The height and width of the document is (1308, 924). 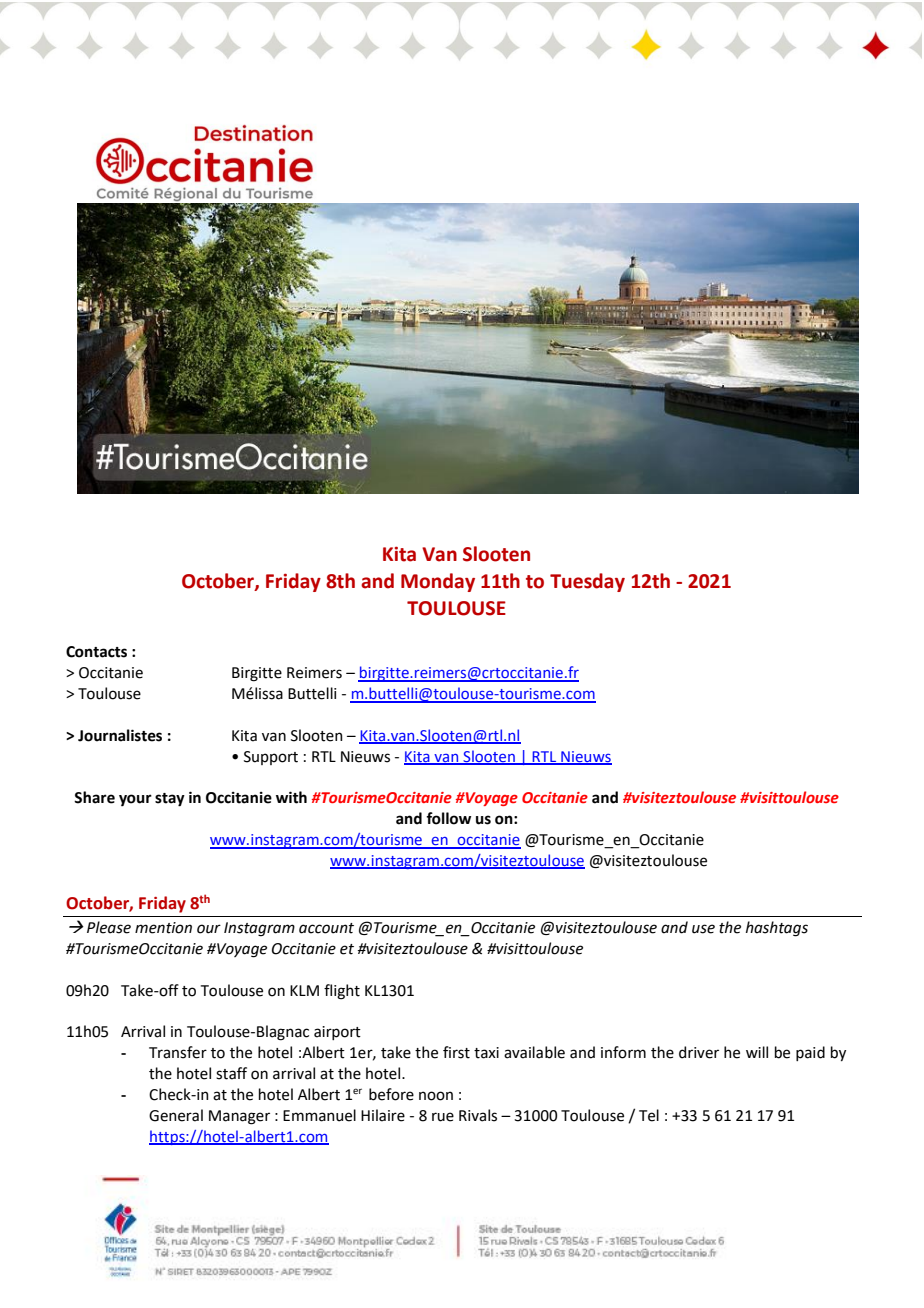 What do you see at coordinates (170, 800) in the document?
I see `stay` at bounding box center [170, 800].
